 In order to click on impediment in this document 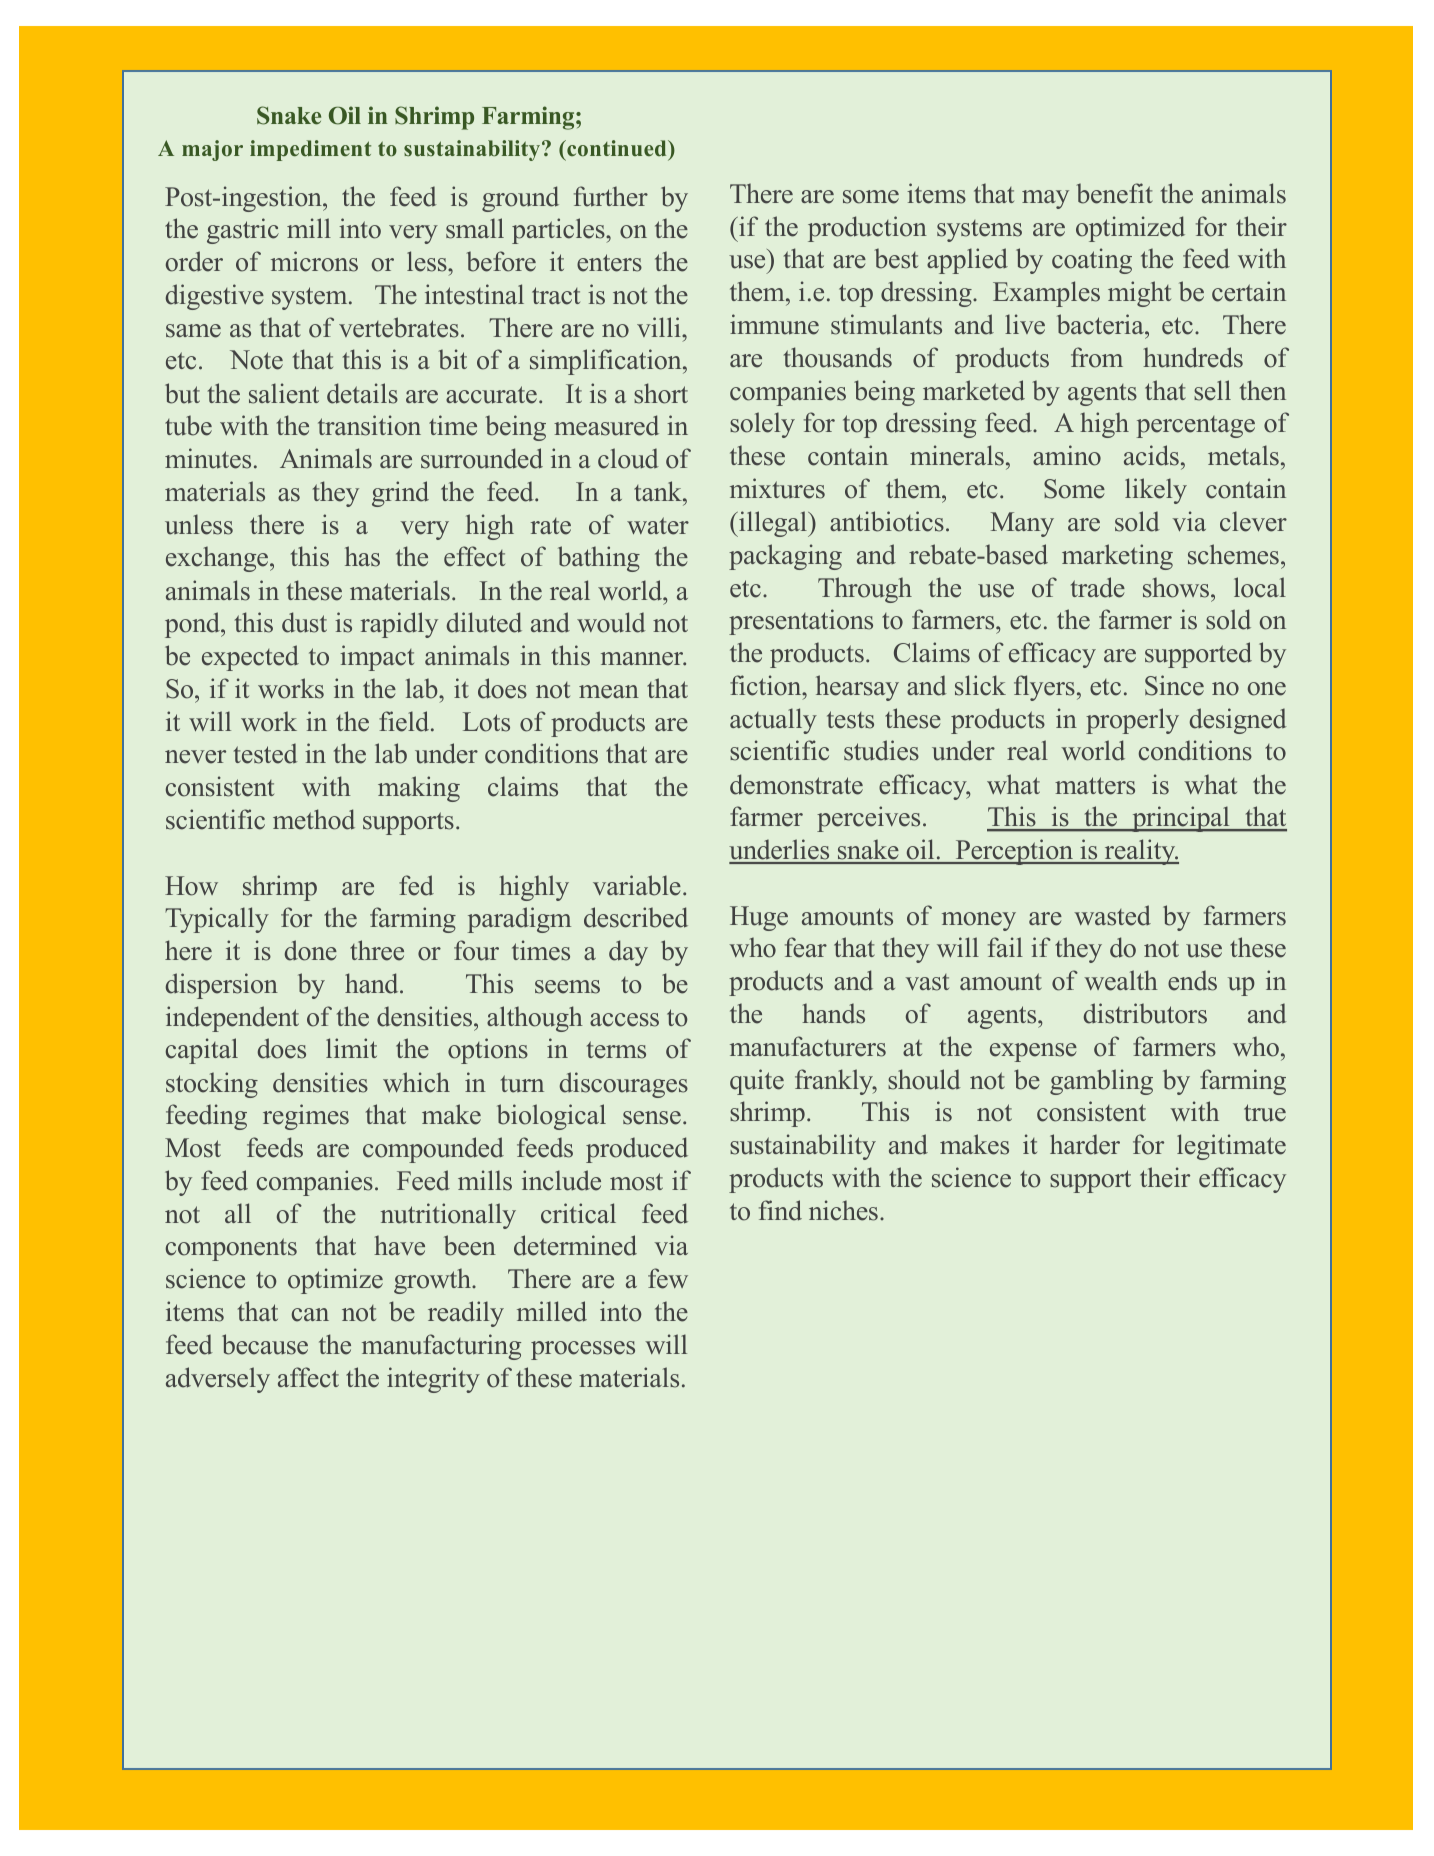, I will do `click(310, 150)`.
